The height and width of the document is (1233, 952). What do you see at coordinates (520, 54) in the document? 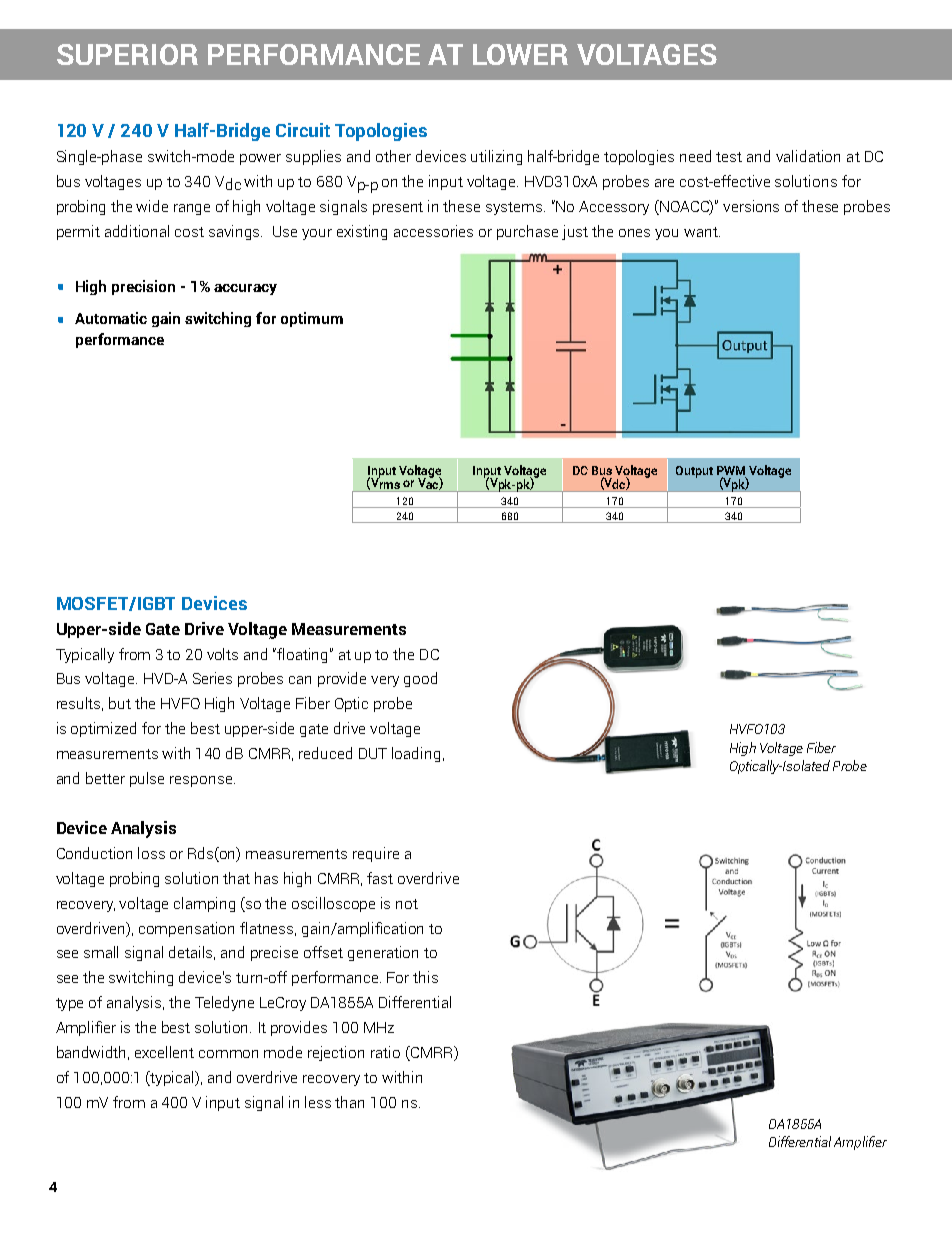
I see `LOWER` at bounding box center [520, 54].
